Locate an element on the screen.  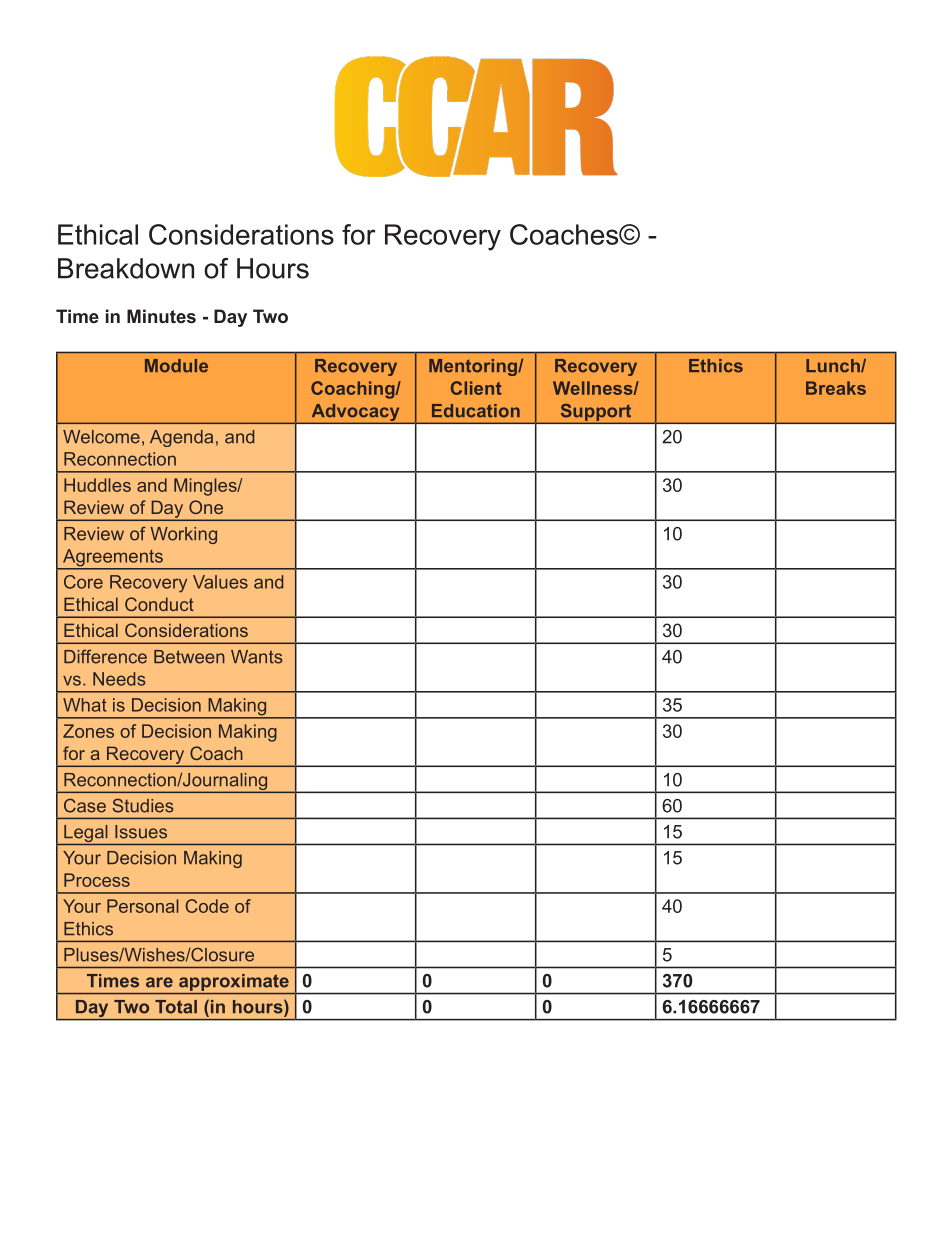
Breaks is located at coordinates (836, 388).
